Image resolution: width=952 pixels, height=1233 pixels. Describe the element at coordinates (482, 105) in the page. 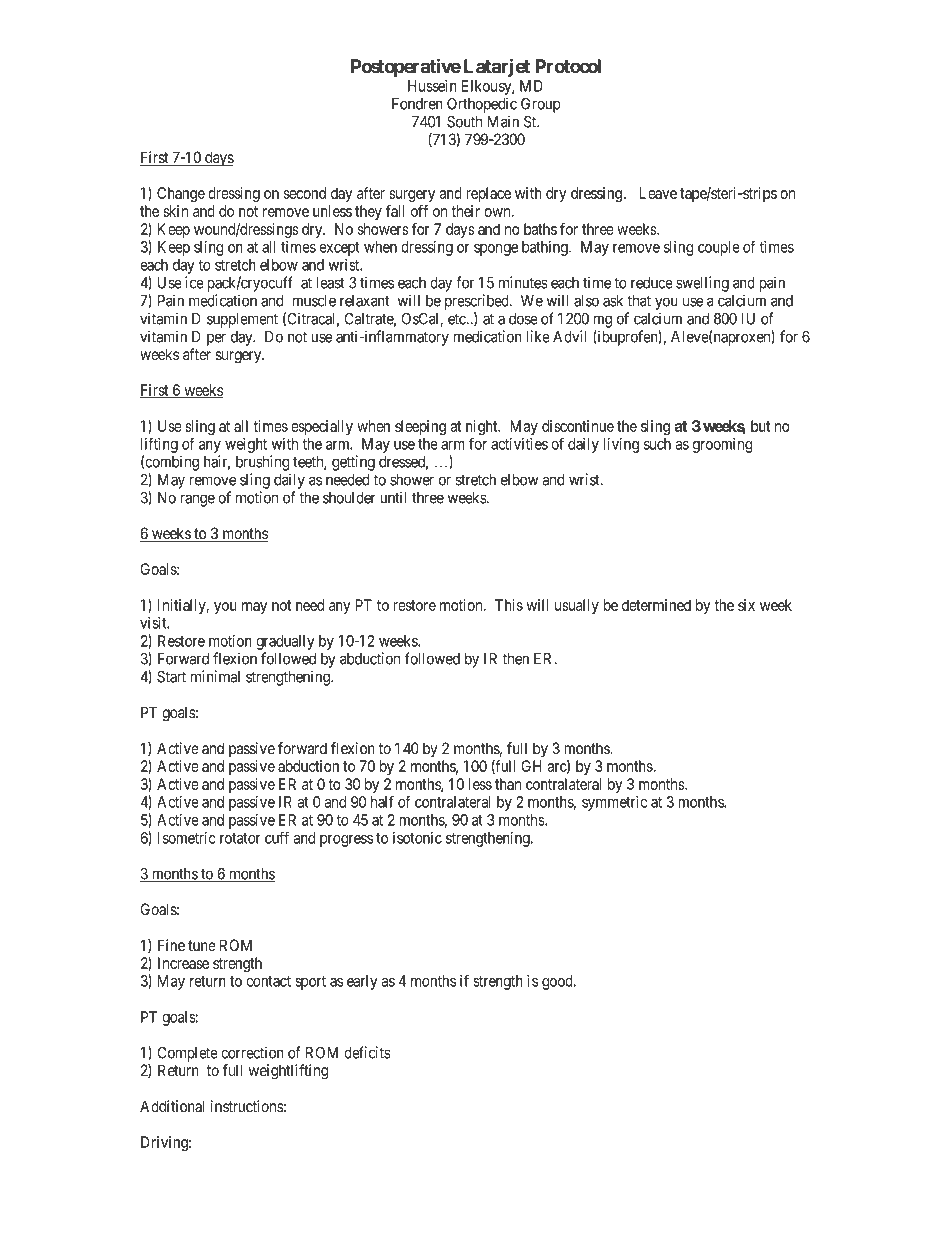

I see `Orthopedic` at that location.
